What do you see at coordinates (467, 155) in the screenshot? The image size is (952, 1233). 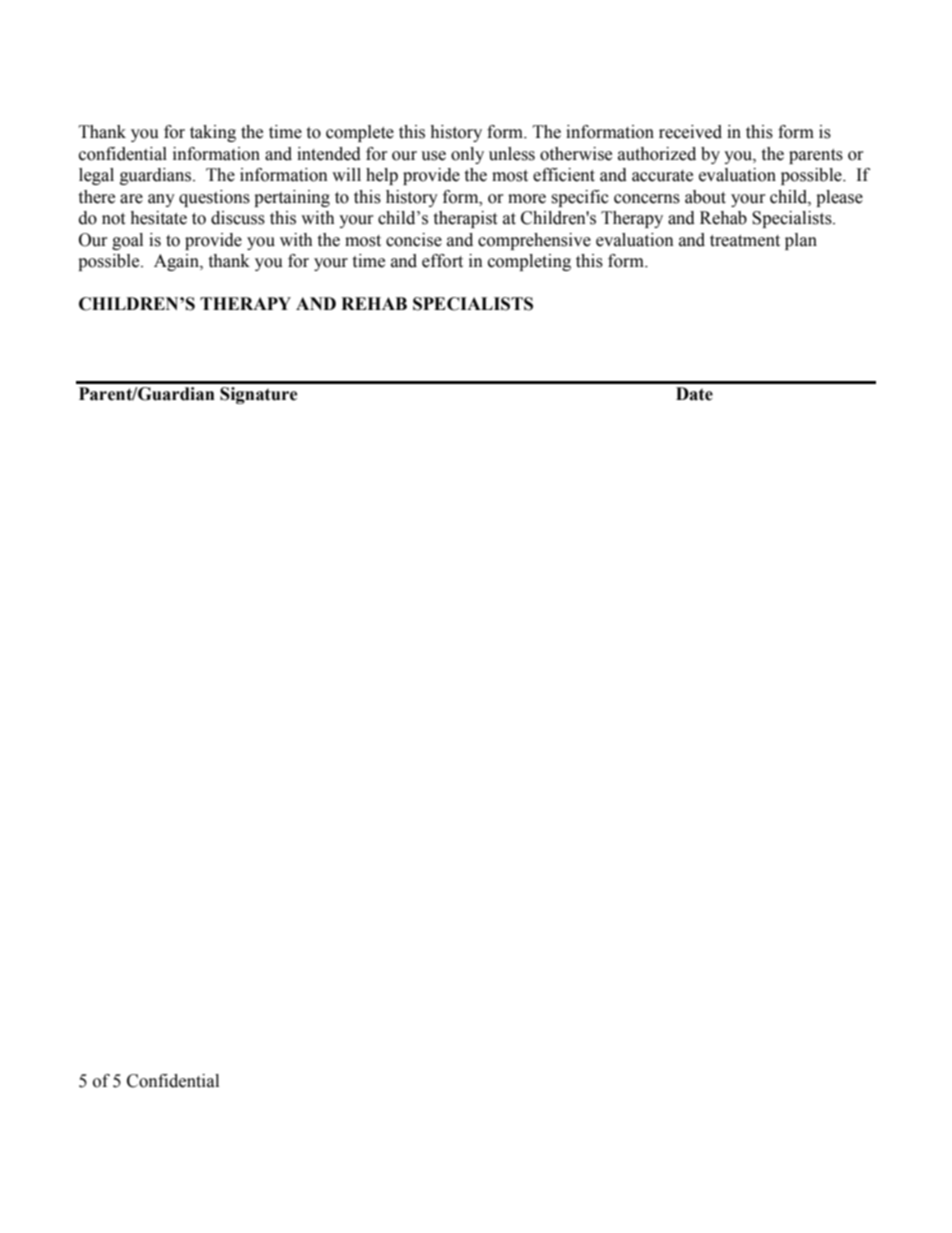 I see `only` at bounding box center [467, 155].
